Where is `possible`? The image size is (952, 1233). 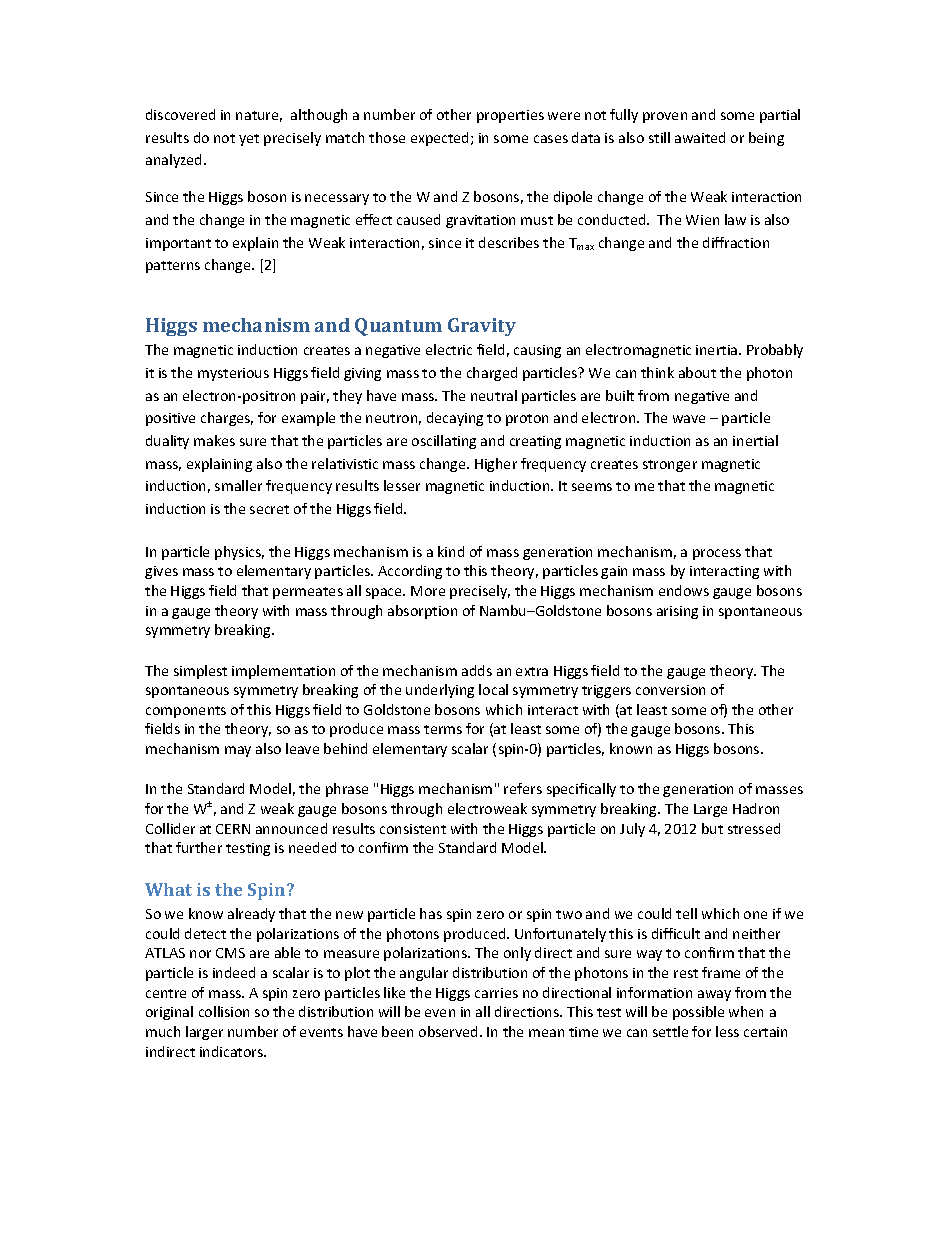
possible is located at coordinates (698, 1013).
